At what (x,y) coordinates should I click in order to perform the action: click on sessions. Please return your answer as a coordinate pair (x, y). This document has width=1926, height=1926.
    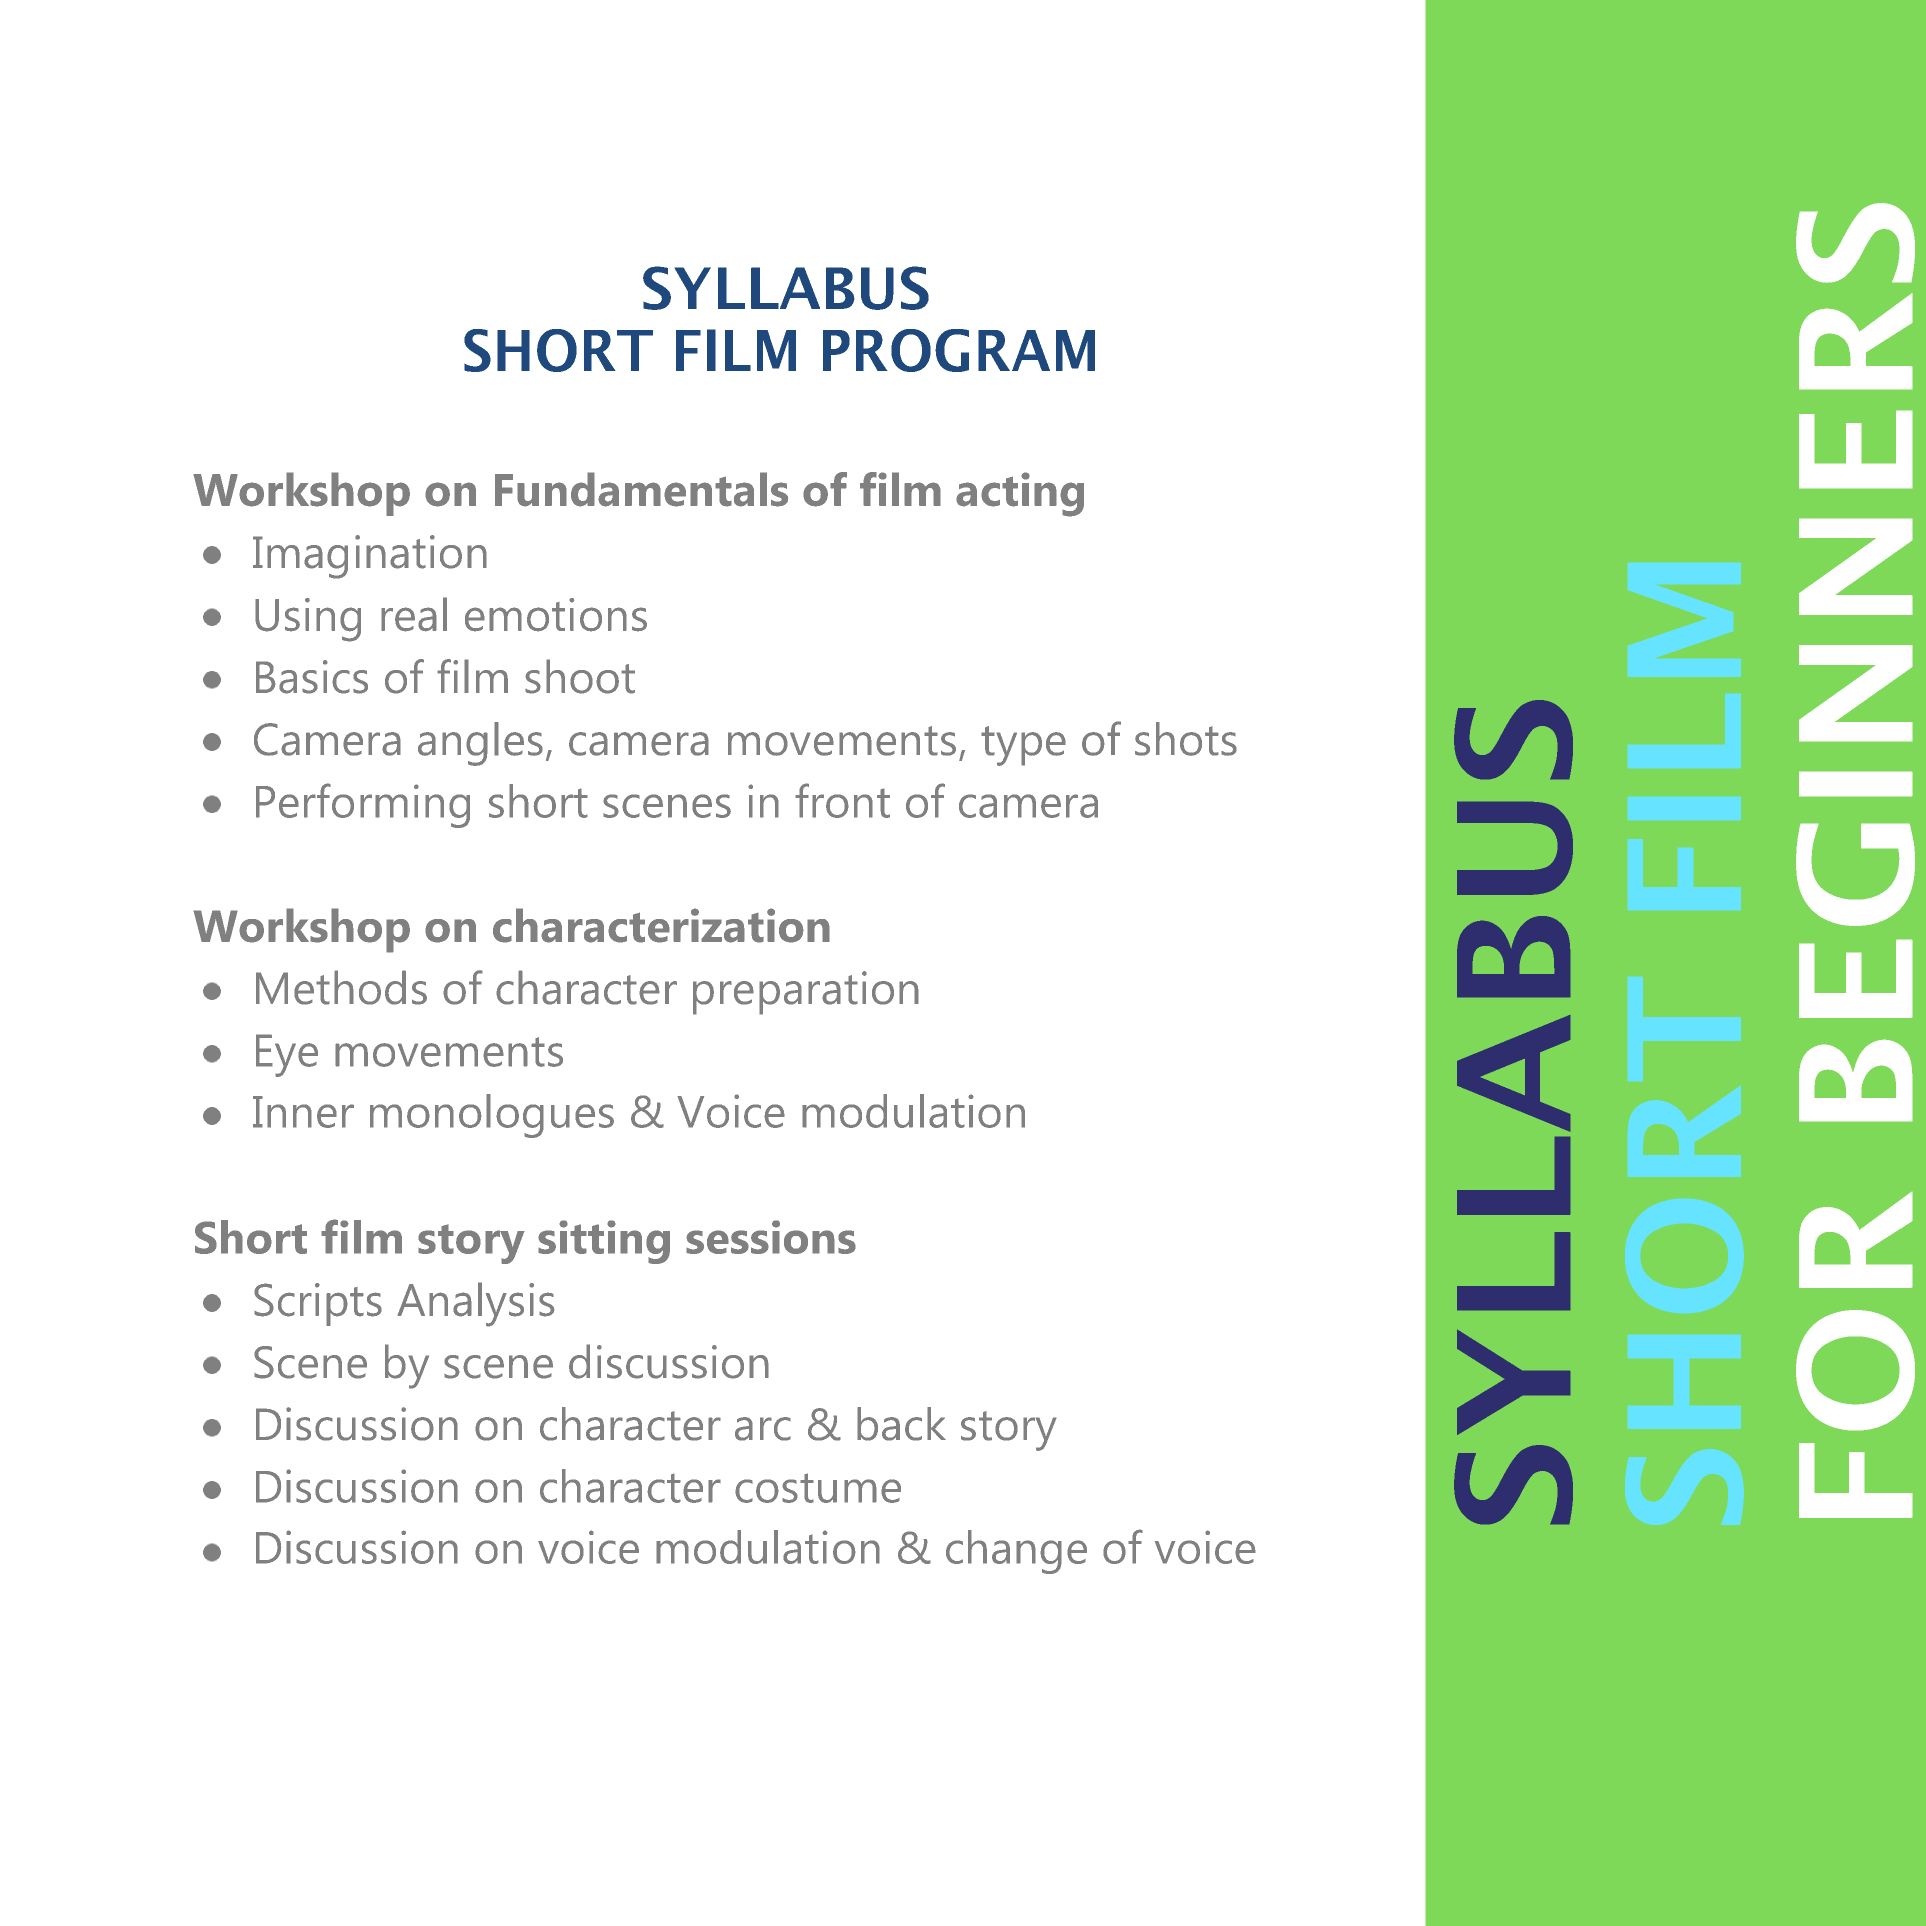
    Looking at the image, I should click on (771, 1237).
